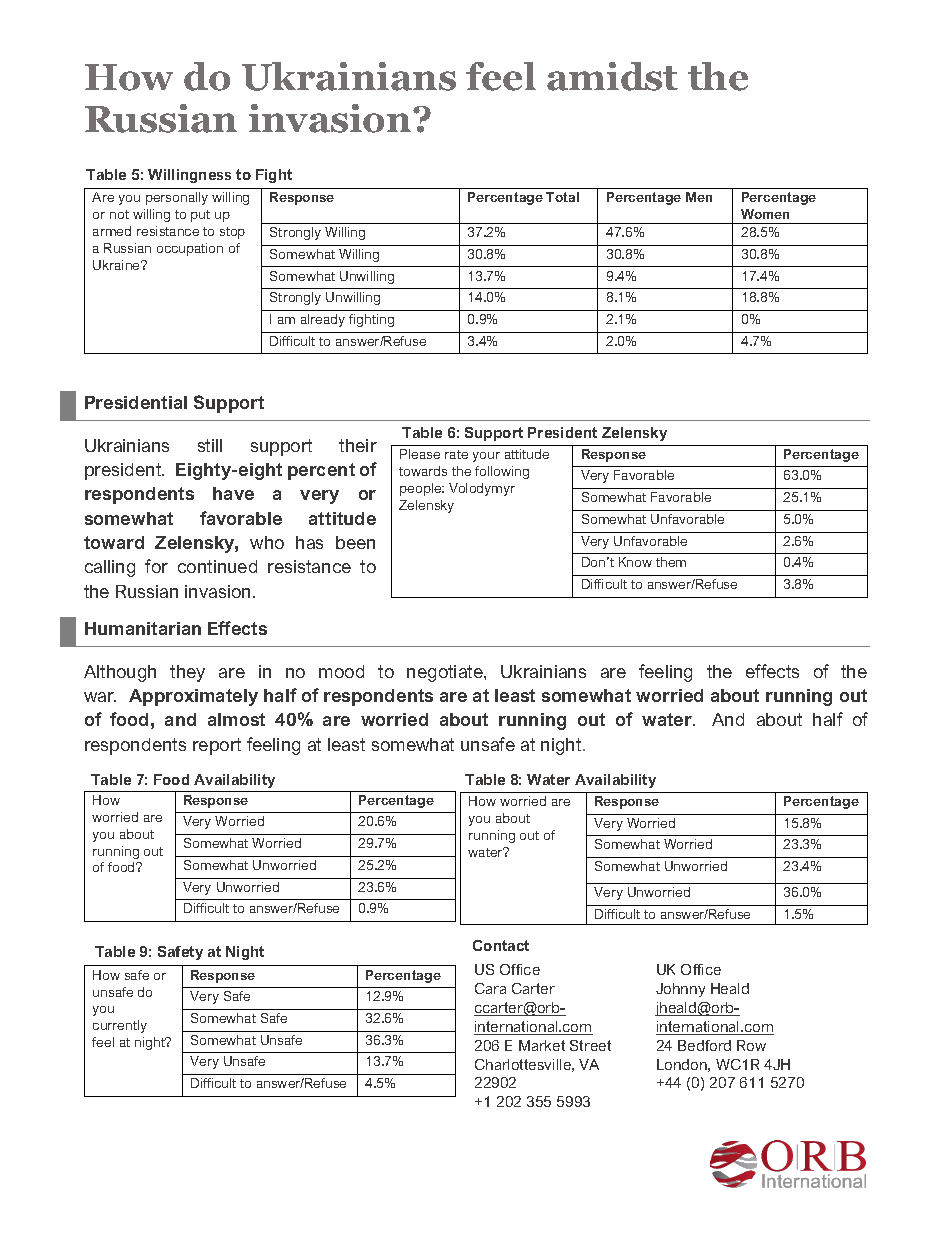 This image has height=1233, width=952. I want to click on How, so click(129, 77).
